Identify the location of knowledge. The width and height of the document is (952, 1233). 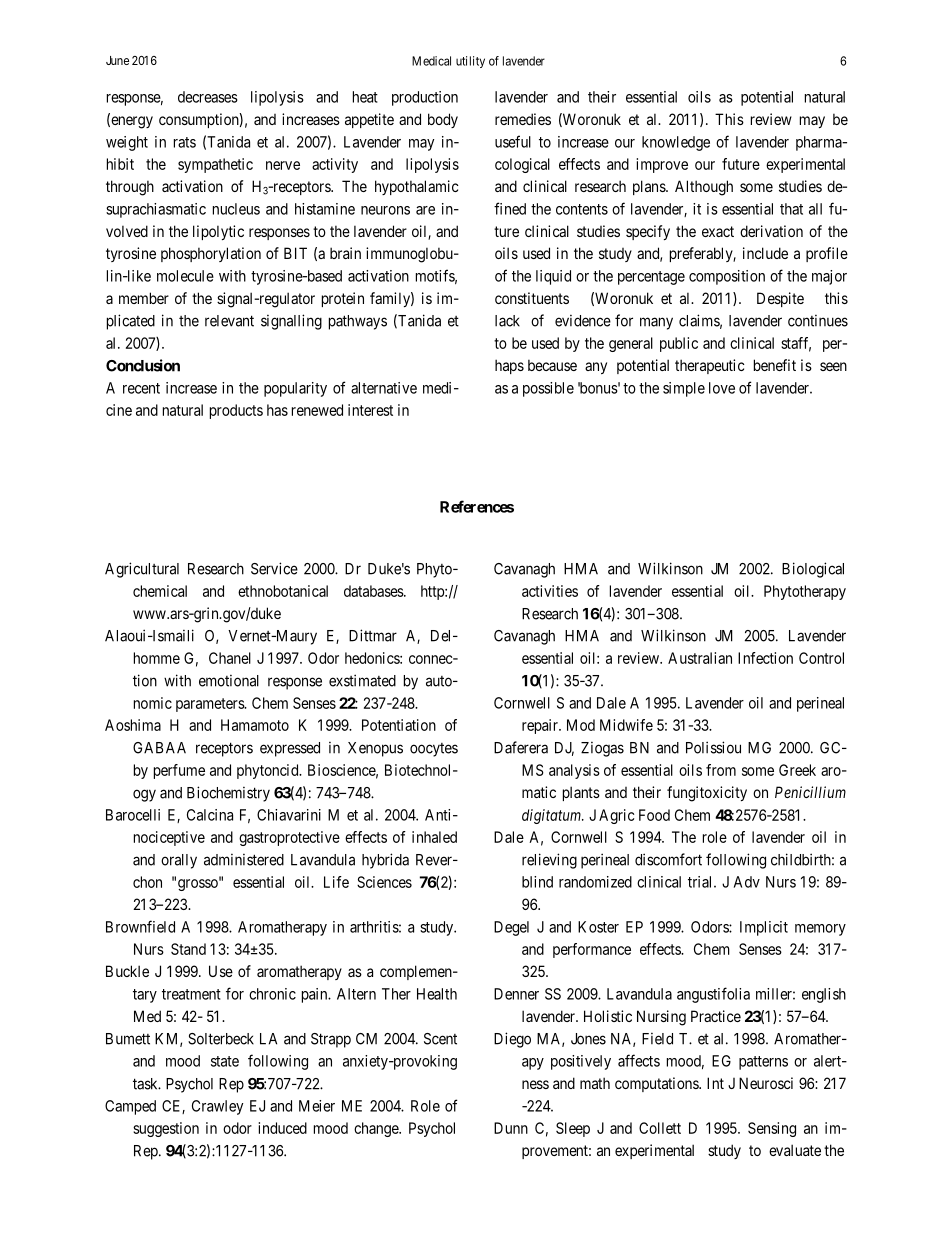
(676, 143).
